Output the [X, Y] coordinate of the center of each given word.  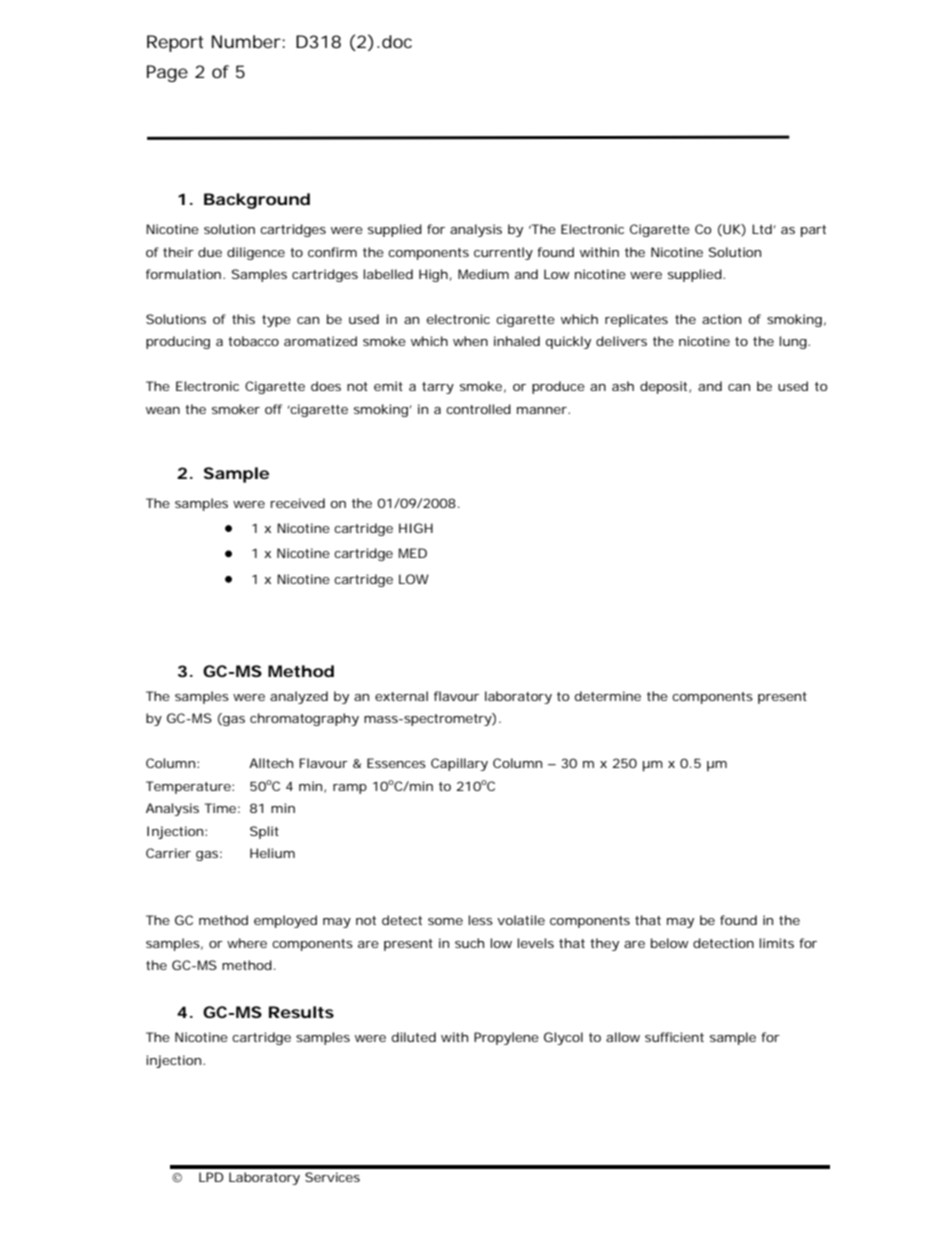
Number [247, 41]
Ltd [762, 229]
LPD [211, 1177]
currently [503, 253]
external [401, 696]
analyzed [299, 697]
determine [608, 696]
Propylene [506, 1038]
